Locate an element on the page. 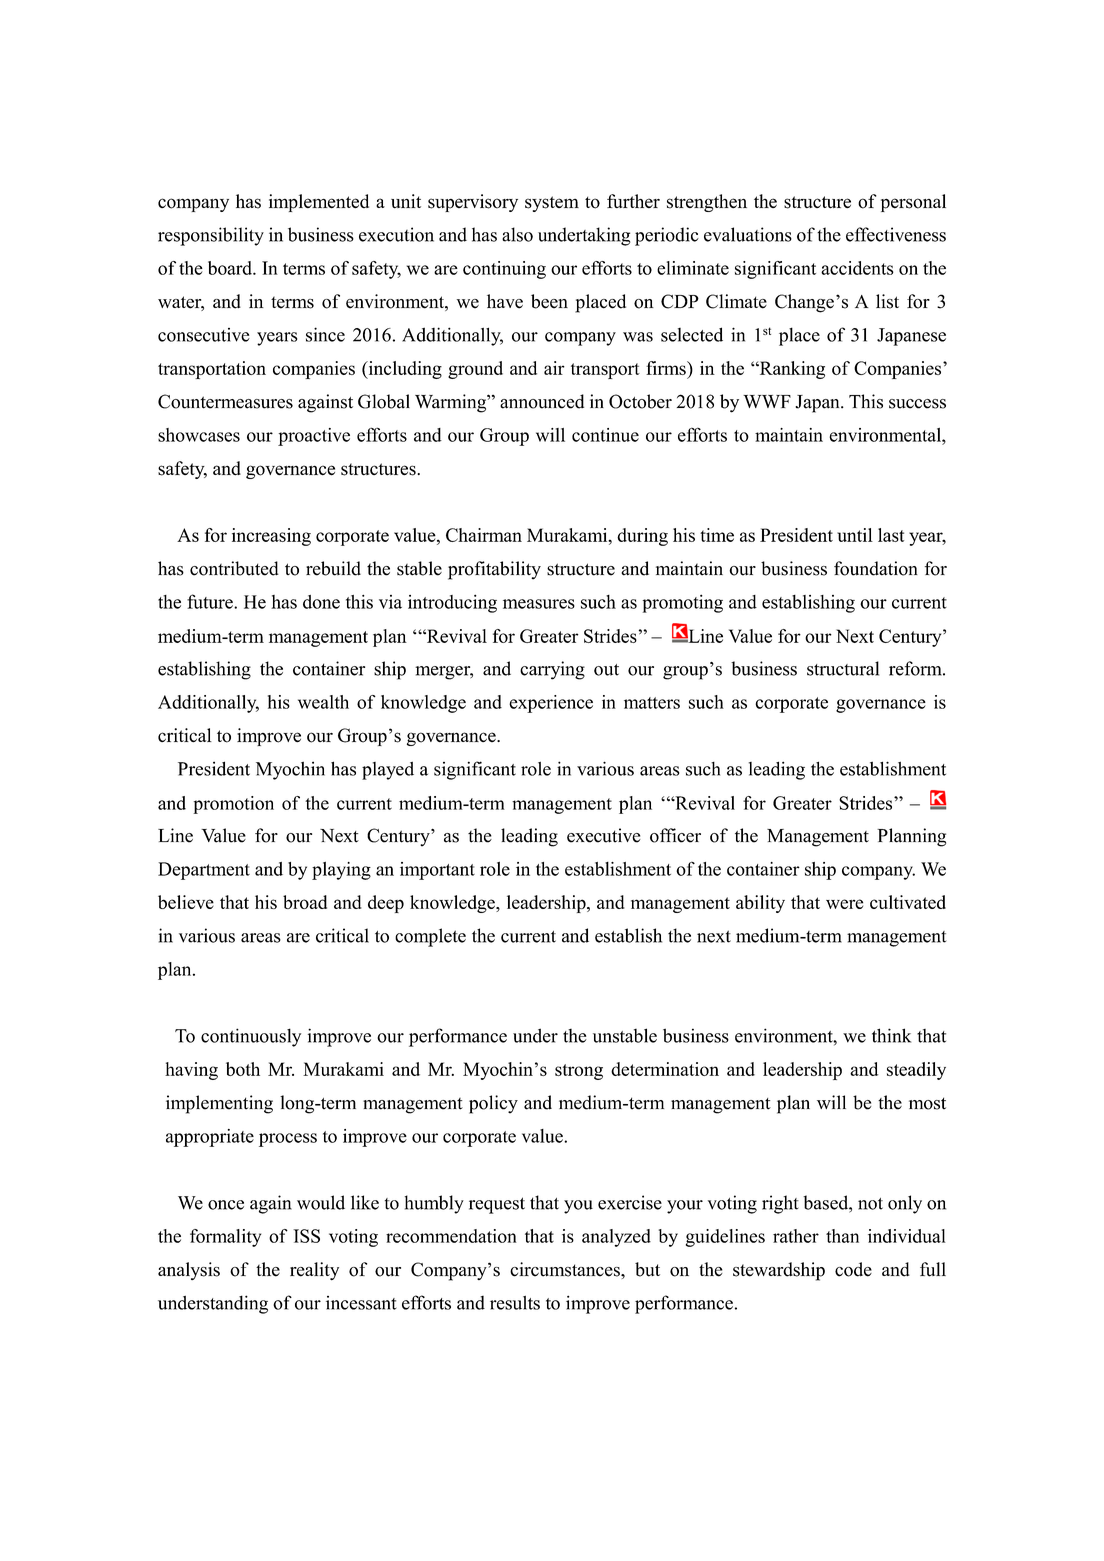  continuously is located at coordinates (251, 1037).
